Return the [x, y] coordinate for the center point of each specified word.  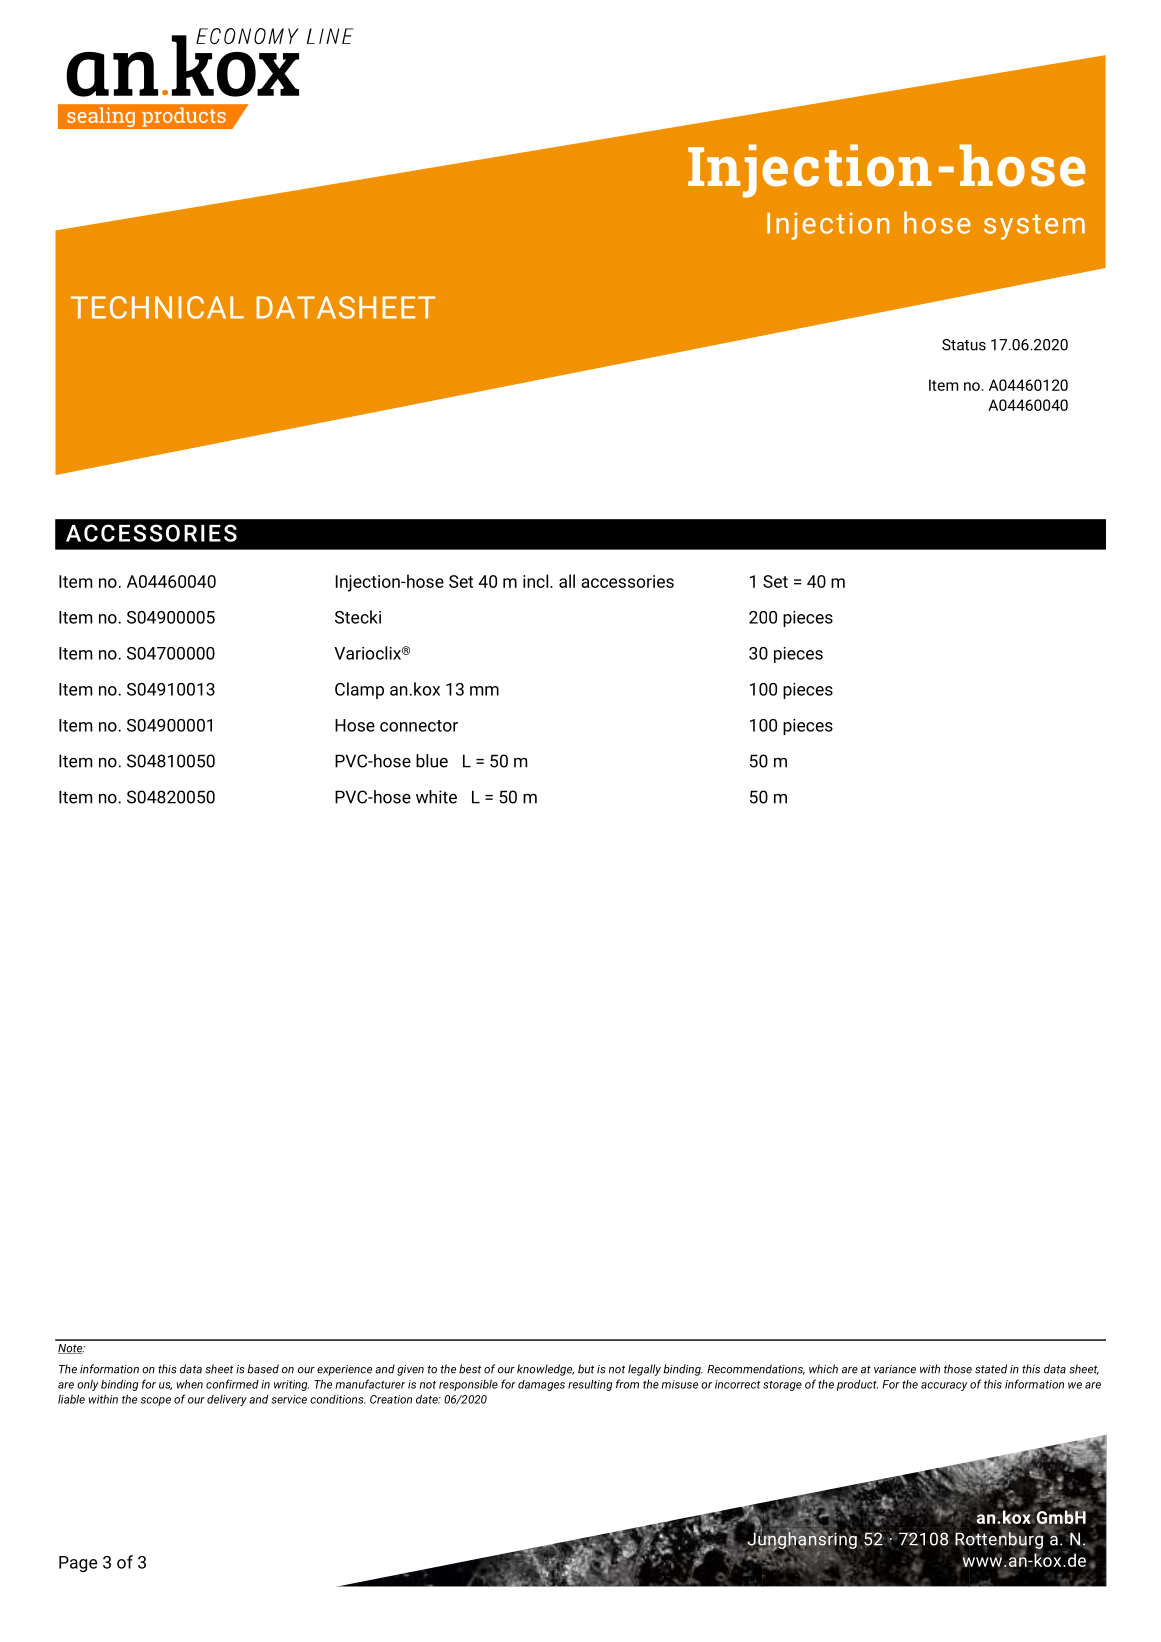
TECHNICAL [157, 307]
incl [537, 581]
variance [895, 1369]
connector [419, 726]
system [1034, 227]
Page [78, 1564]
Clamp [359, 690]
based [263, 1369]
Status [964, 345]
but [586, 1369]
